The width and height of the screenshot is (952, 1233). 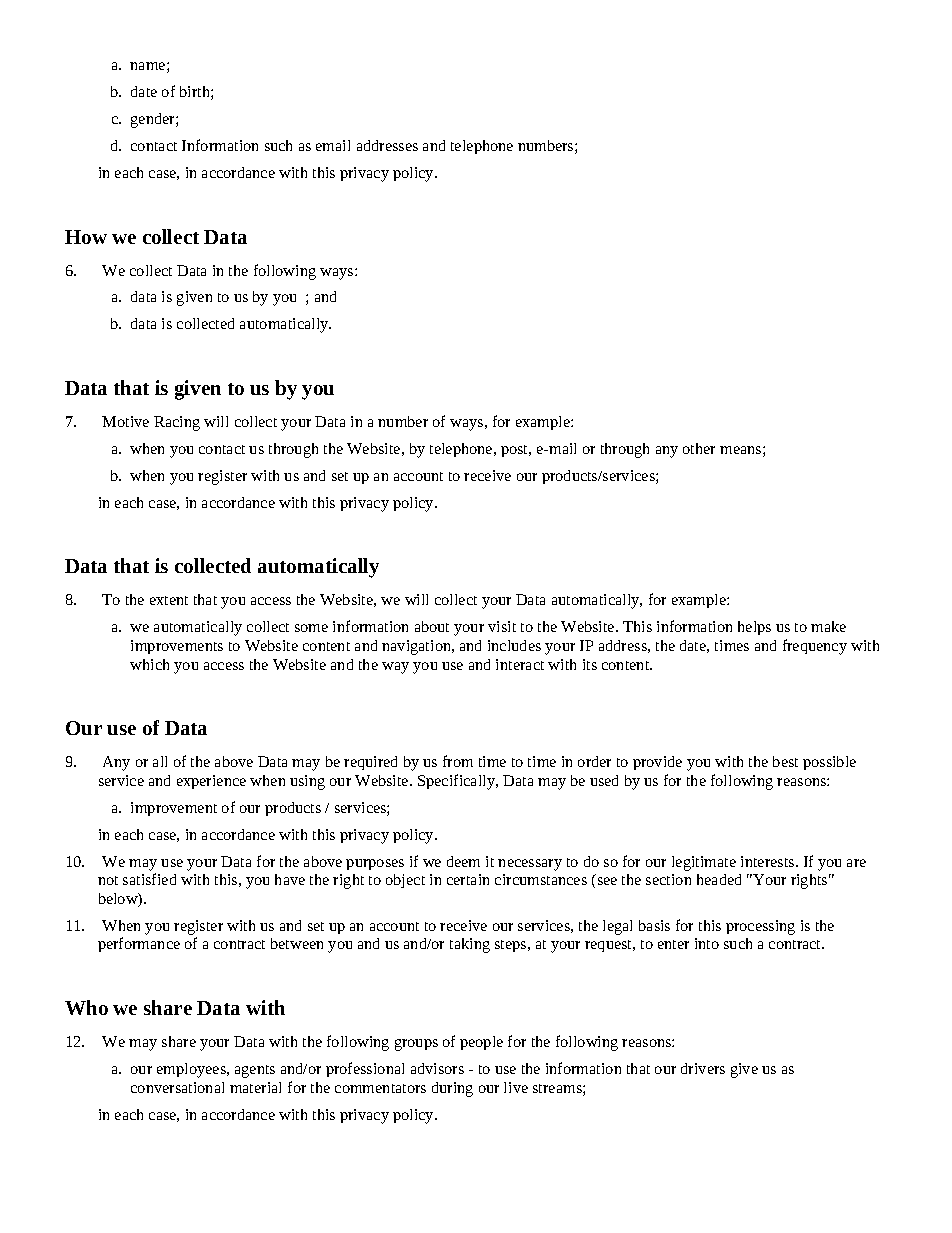 What do you see at coordinates (177, 423) in the screenshot?
I see `Racing` at bounding box center [177, 423].
